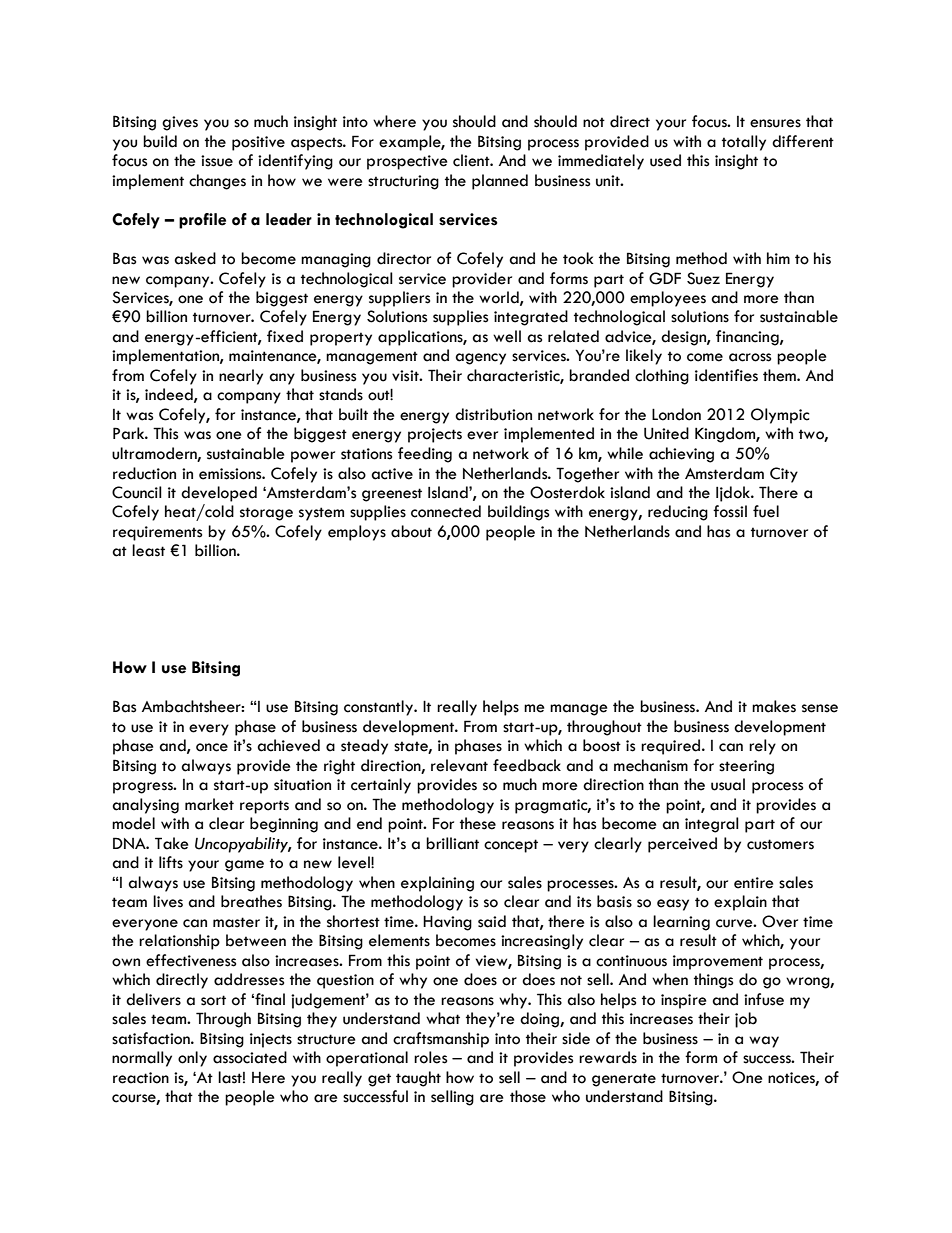 Image resolution: width=952 pixels, height=1233 pixels. What do you see at coordinates (148, 550) in the screenshot?
I see `least` at bounding box center [148, 550].
